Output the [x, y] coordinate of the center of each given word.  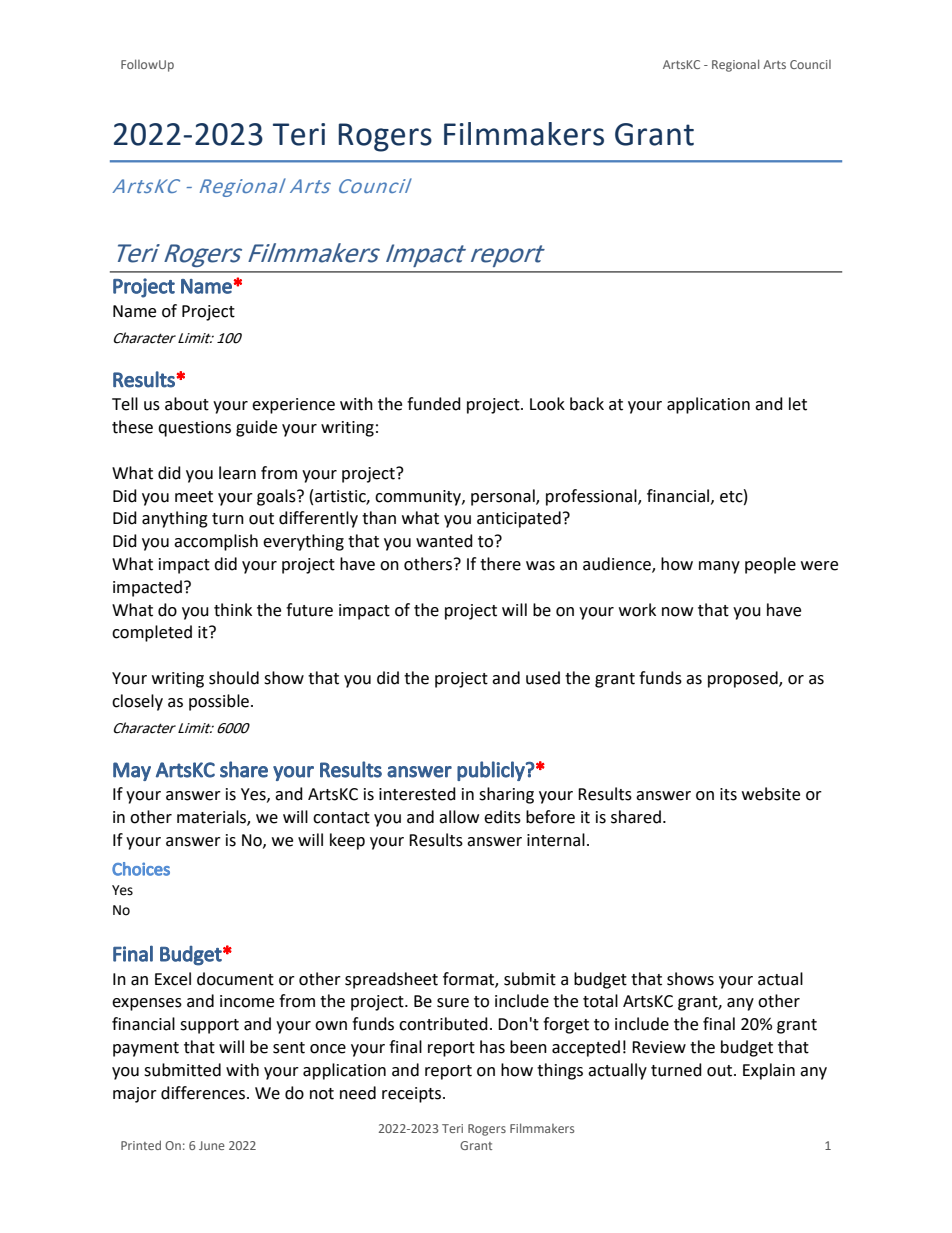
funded [434, 404]
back [587, 404]
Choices [141, 869]
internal [556, 840]
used [543, 678]
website [771, 794]
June [212, 1145]
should [234, 678]
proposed [744, 679]
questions [194, 429]
